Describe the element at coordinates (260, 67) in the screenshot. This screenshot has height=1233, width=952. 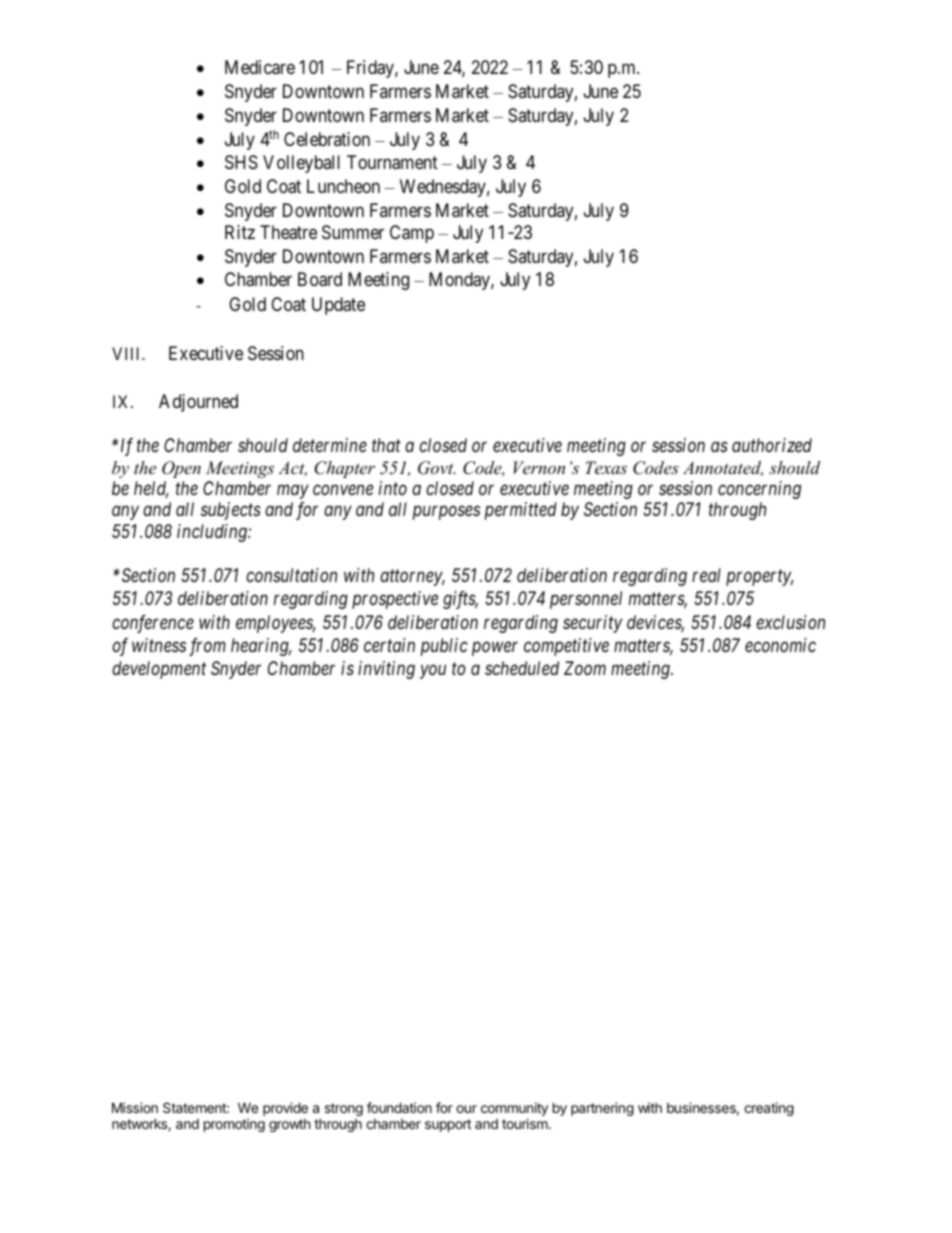
I see `Medicare` at that location.
